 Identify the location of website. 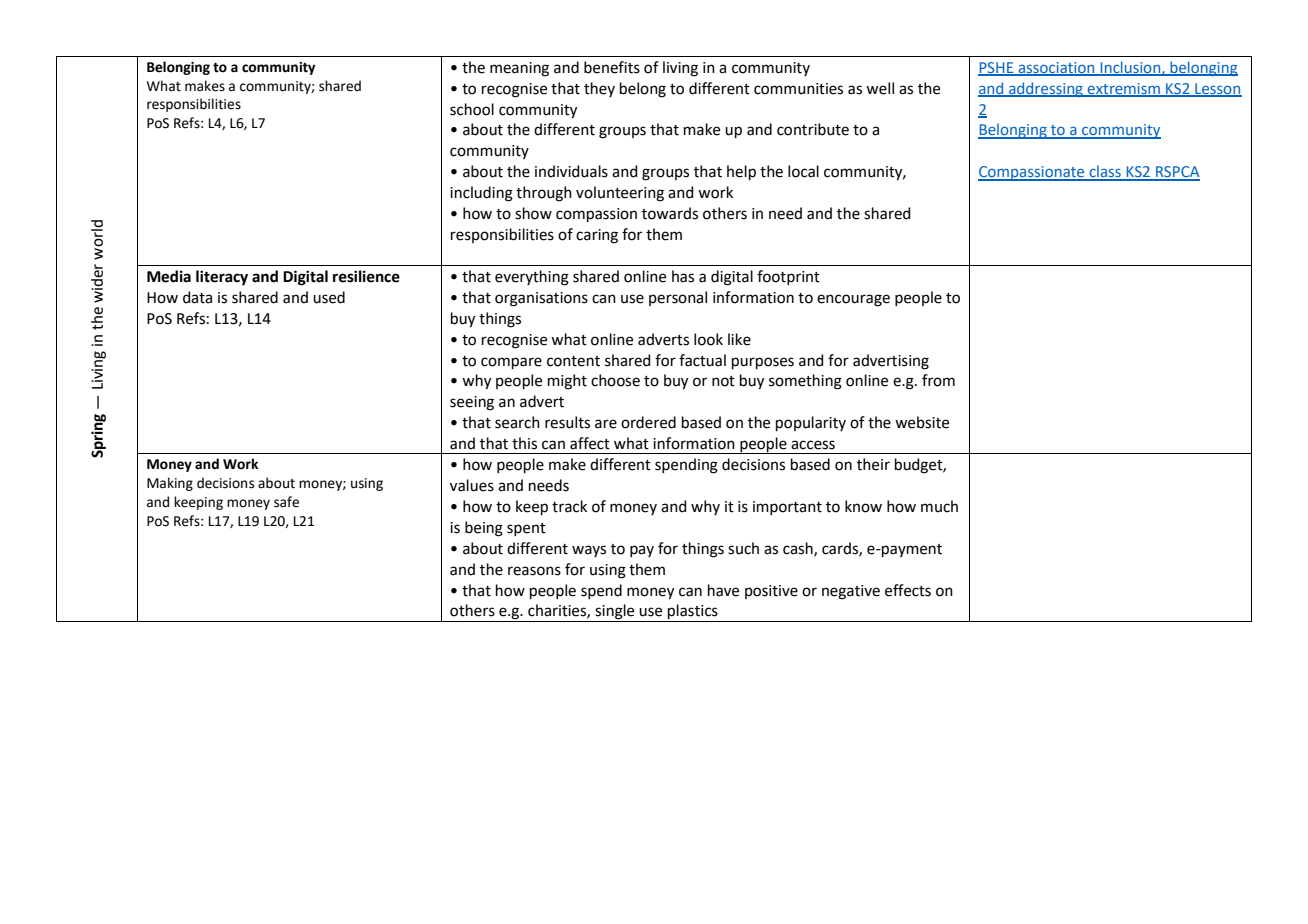
(922, 422).
